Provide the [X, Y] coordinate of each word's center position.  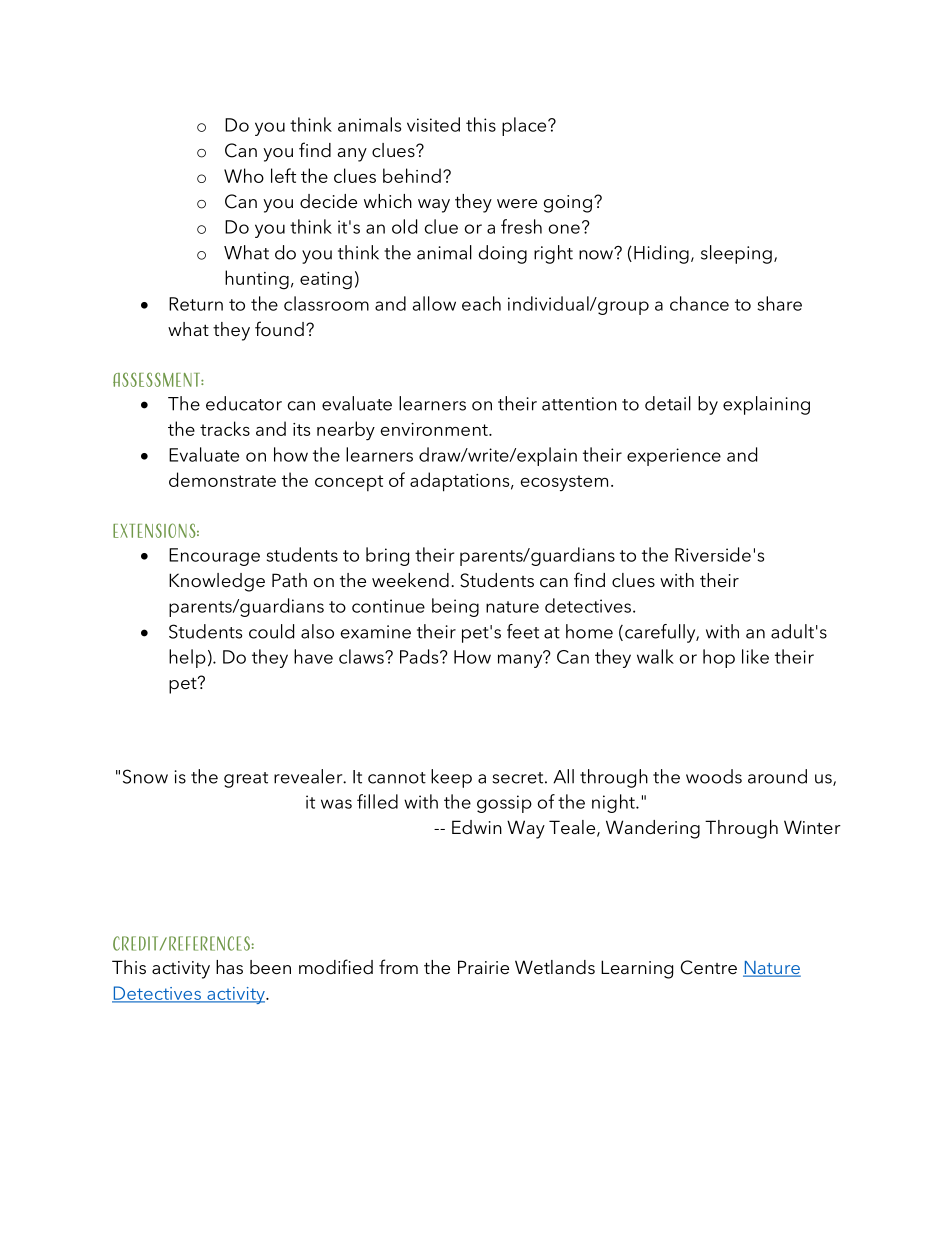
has [229, 967]
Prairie [483, 967]
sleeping [736, 254]
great [246, 780]
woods [714, 776]
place [525, 126]
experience [674, 457]
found [279, 328]
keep [451, 778]
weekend [410, 580]
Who [244, 175]
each [481, 303]
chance [699, 303]
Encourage [214, 557]
